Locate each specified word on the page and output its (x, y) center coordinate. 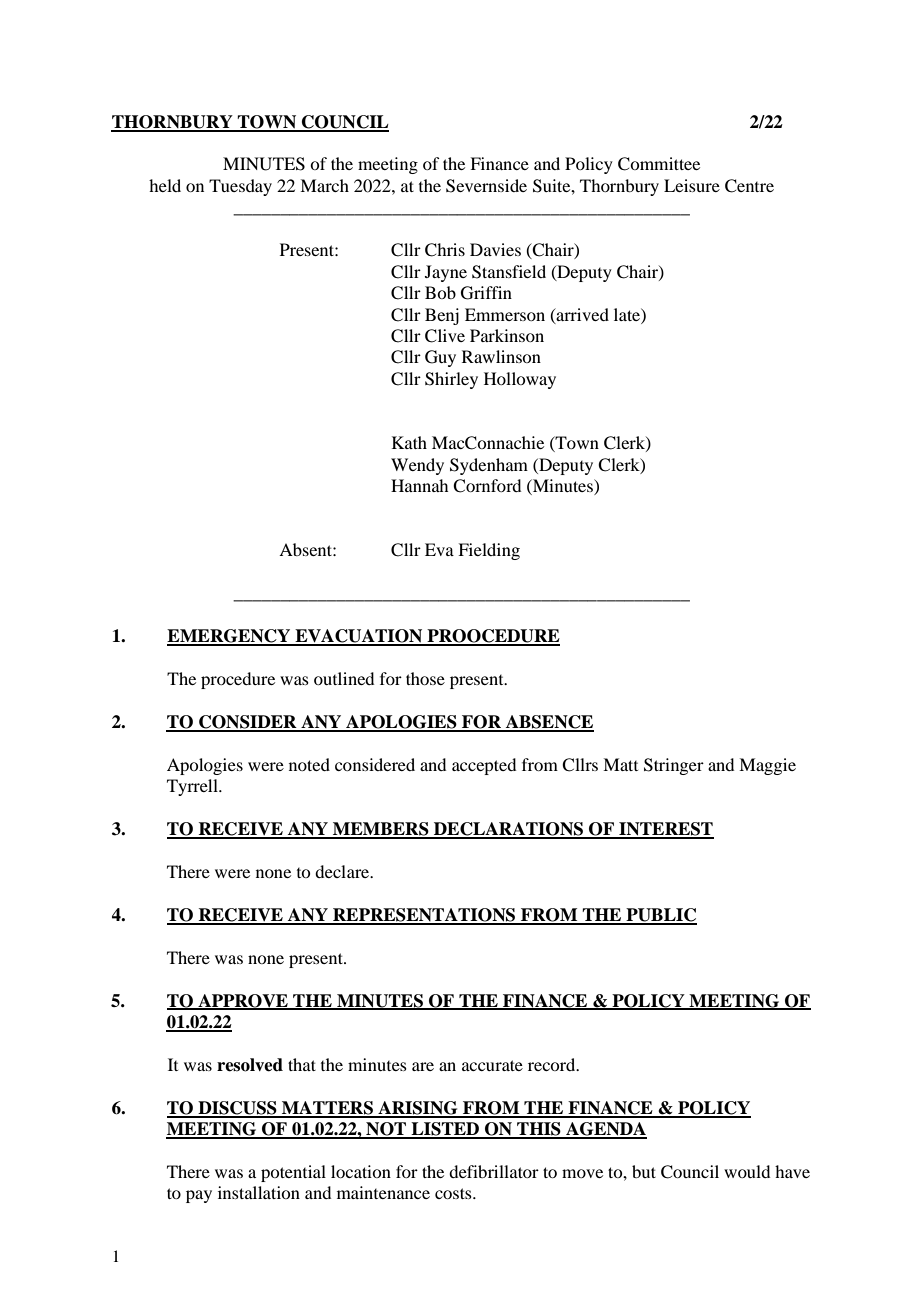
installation (259, 1192)
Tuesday (240, 187)
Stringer (674, 766)
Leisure (692, 185)
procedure (238, 680)
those (425, 678)
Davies (495, 249)
